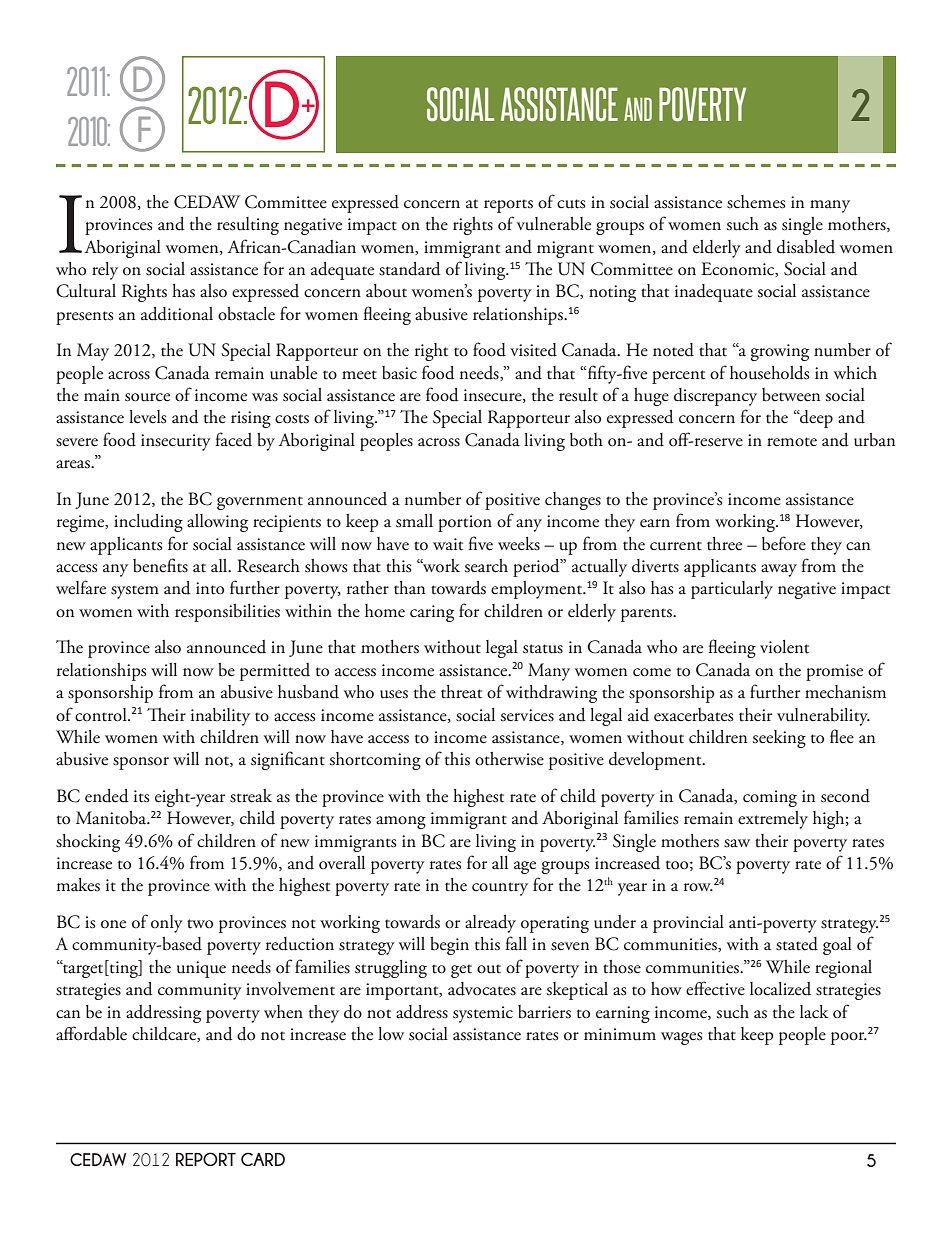  What do you see at coordinates (147, 417) in the screenshot?
I see `levels` at bounding box center [147, 417].
